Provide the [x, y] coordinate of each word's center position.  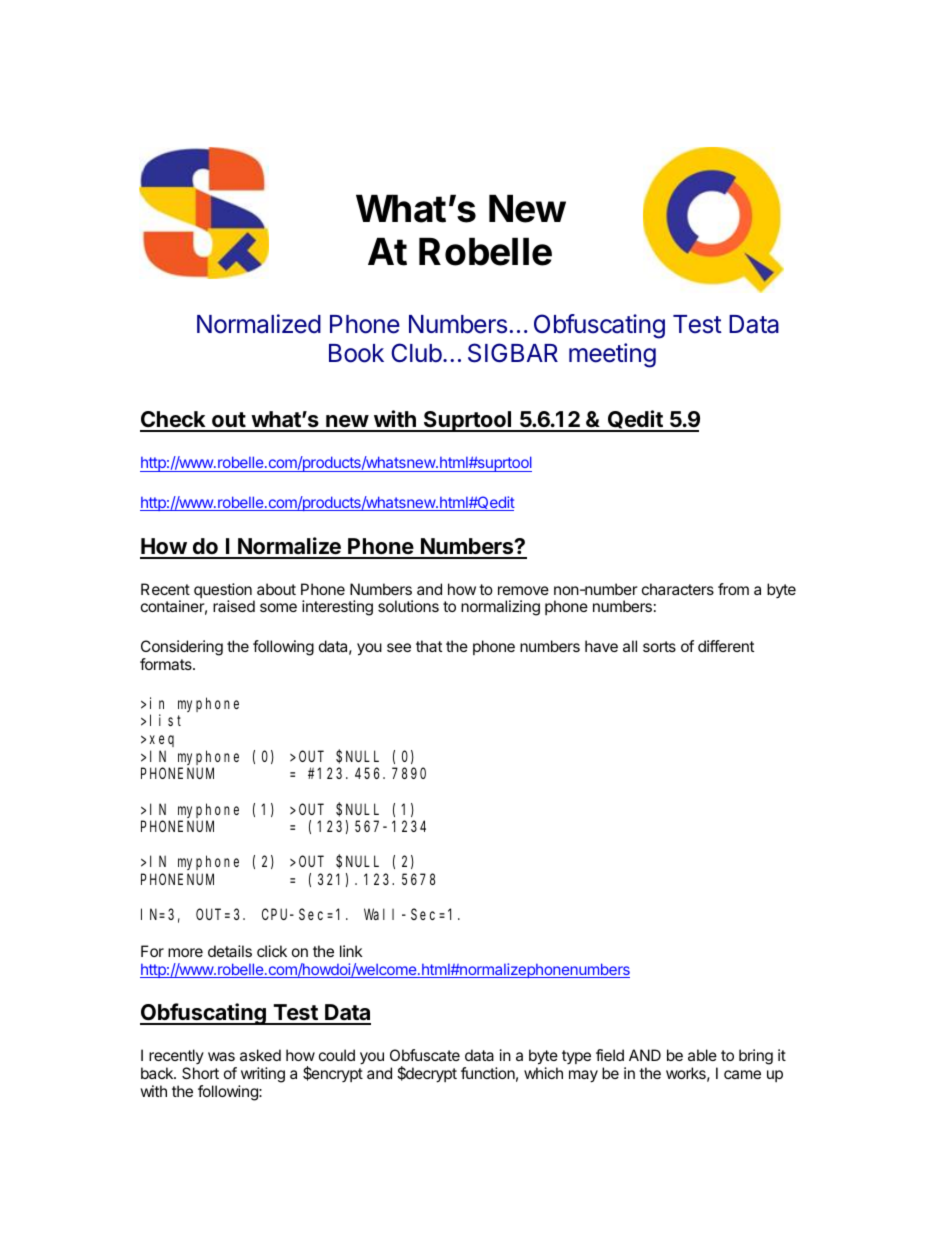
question [224, 592]
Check [174, 421]
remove [523, 590]
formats [167, 664]
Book [356, 353]
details [230, 951]
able [702, 1055]
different [726, 646]
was [221, 1056]
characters [678, 589]
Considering [182, 649]
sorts [659, 646]
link [351, 951]
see [399, 647]
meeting [612, 355]
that [429, 646]
